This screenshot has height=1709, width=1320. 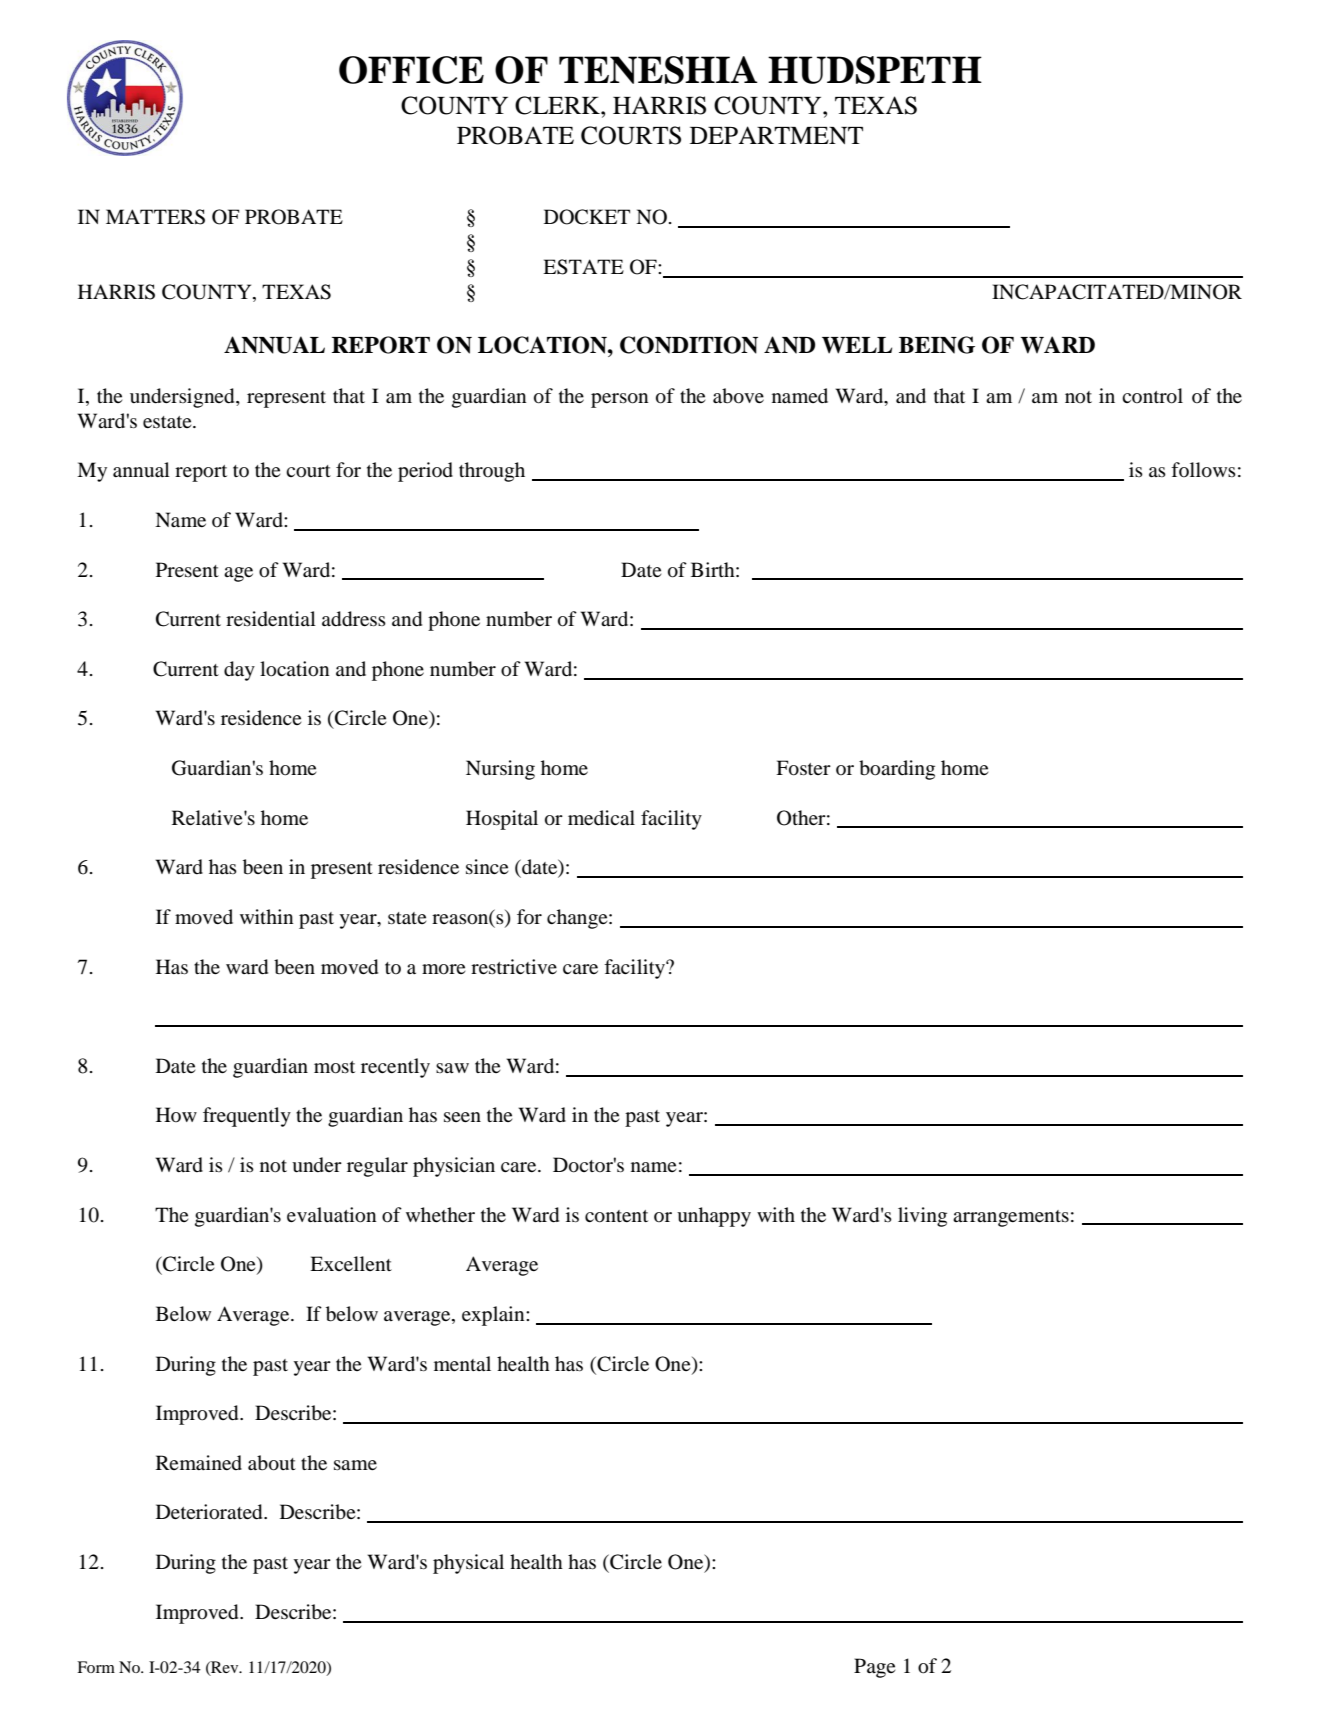 What do you see at coordinates (155, 217) in the screenshot?
I see `MATTERS` at bounding box center [155, 217].
